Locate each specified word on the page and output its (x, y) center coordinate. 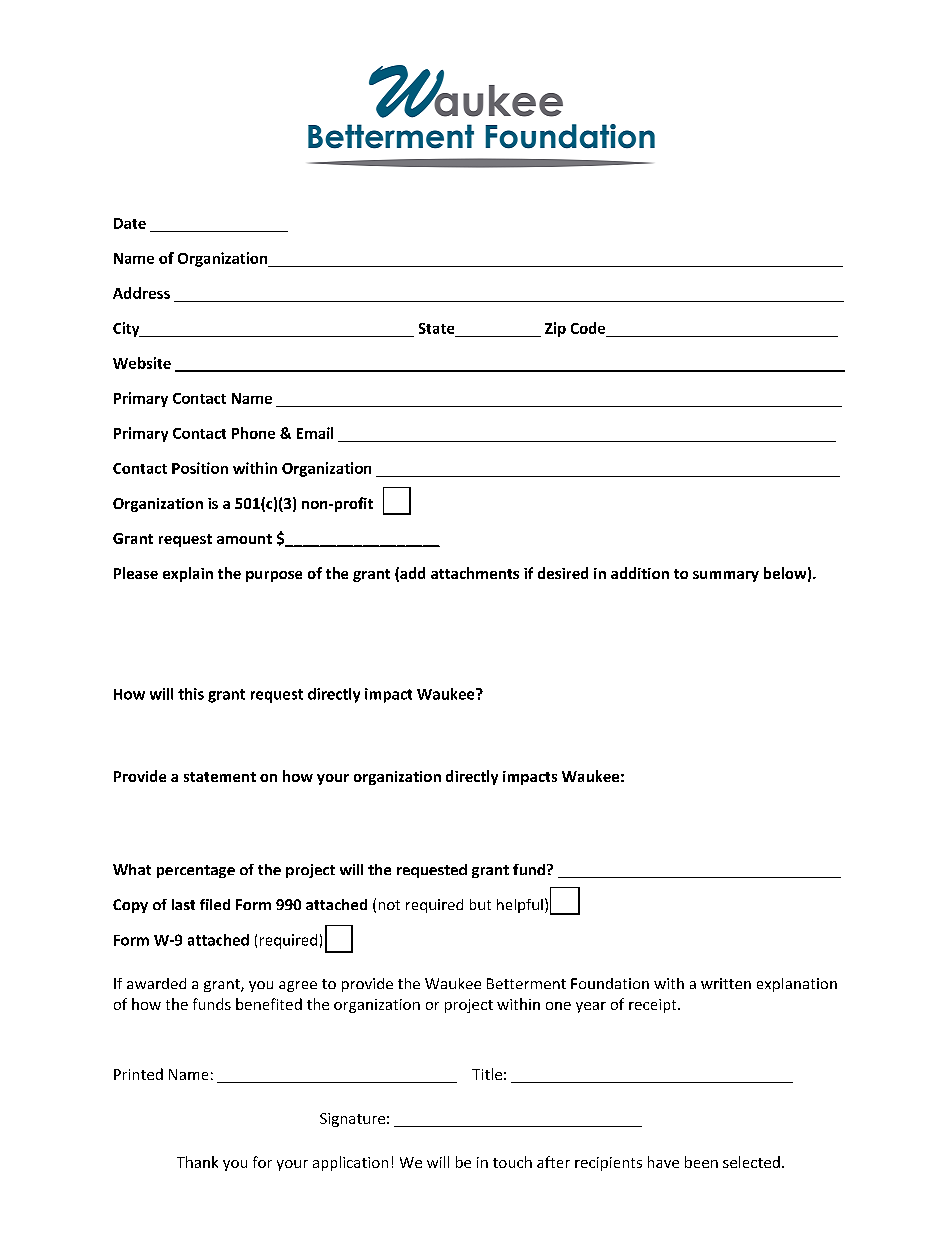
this (191, 694)
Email (315, 433)
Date (130, 223)
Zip (555, 329)
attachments (475, 573)
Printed (138, 1074)
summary (726, 576)
